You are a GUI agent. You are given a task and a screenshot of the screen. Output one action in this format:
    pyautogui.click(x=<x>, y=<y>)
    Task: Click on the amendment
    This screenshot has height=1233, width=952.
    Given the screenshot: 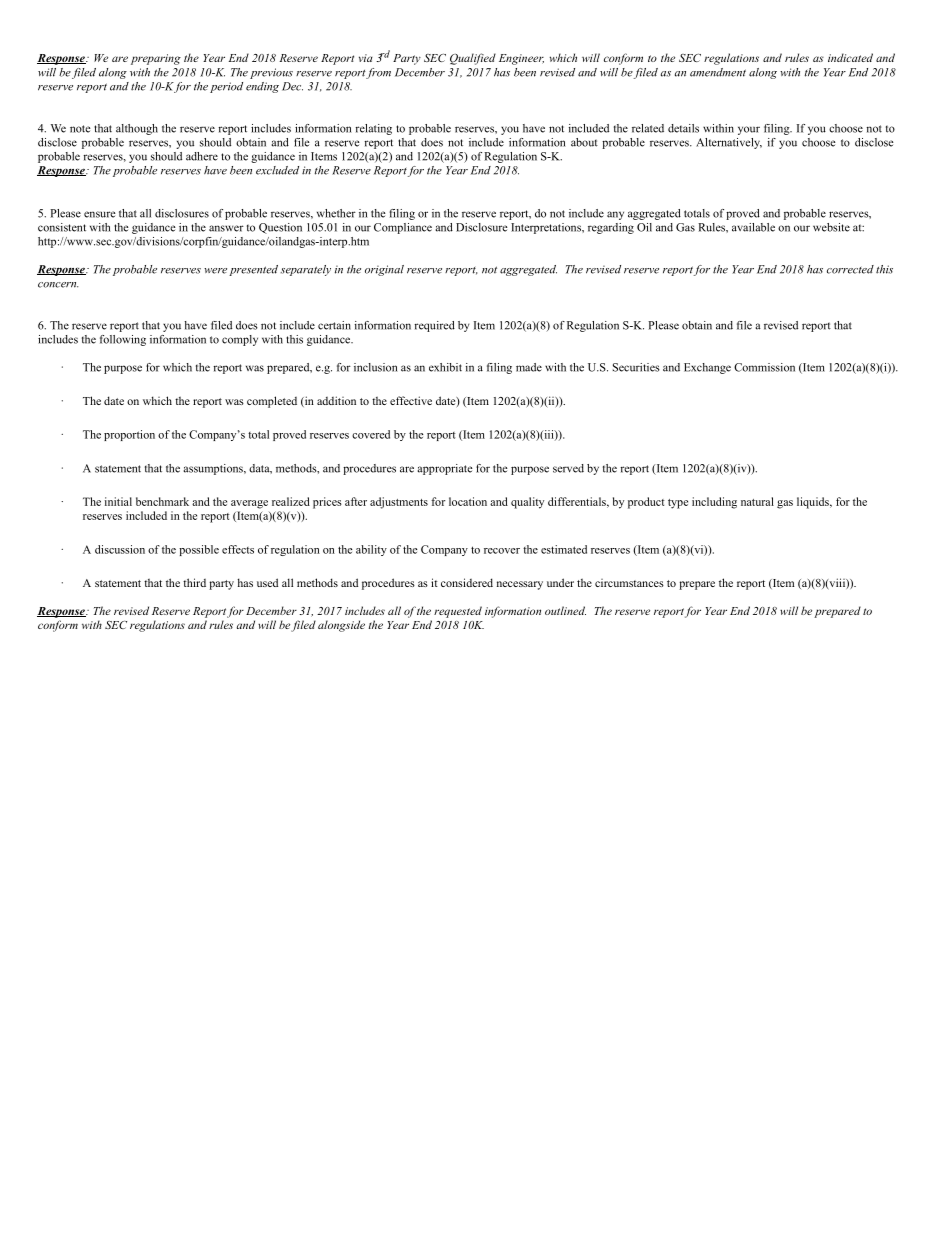 What is the action you would take?
    pyautogui.click(x=718, y=72)
